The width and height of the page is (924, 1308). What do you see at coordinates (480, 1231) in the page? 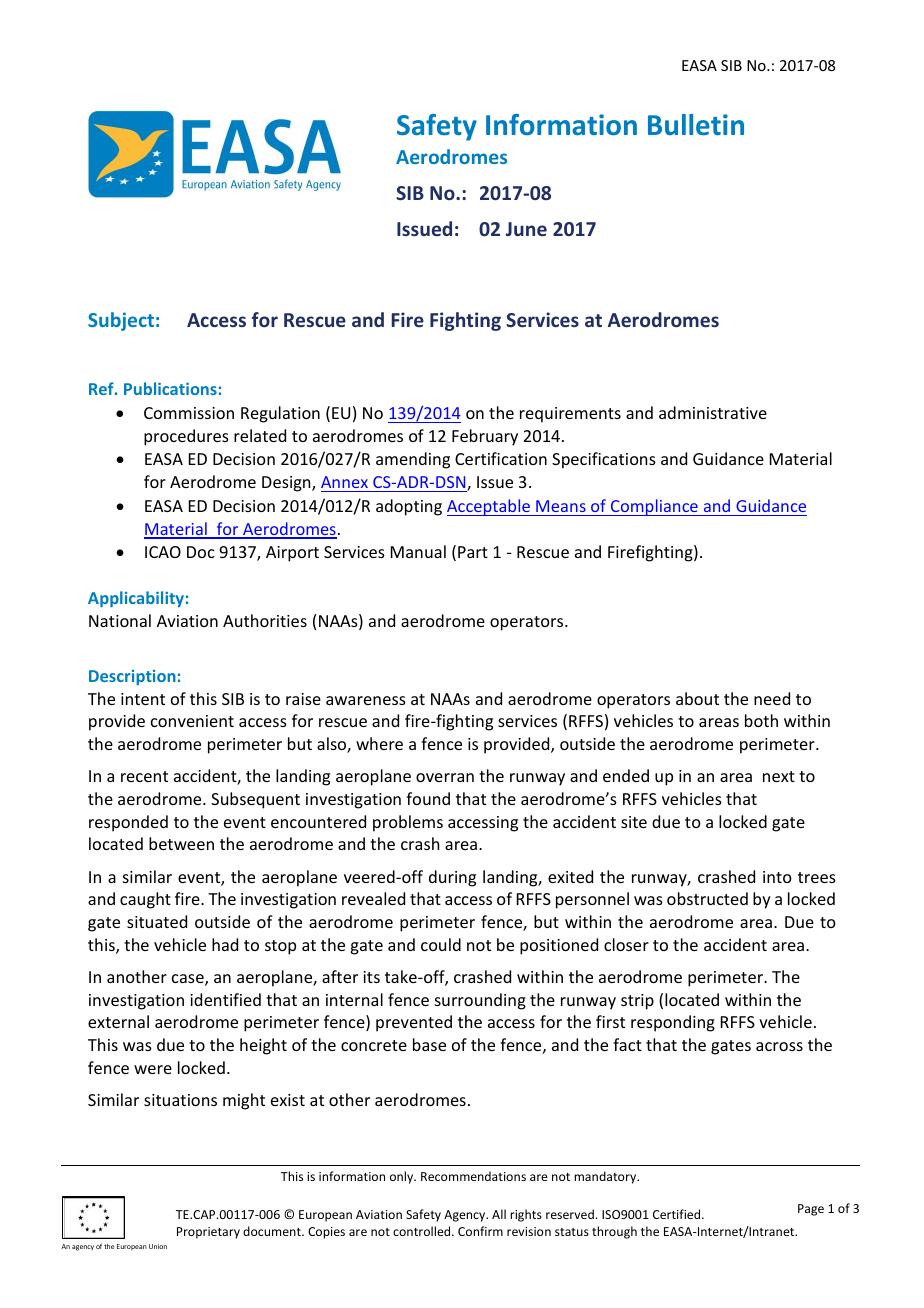
I see `Confirm` at bounding box center [480, 1231].
